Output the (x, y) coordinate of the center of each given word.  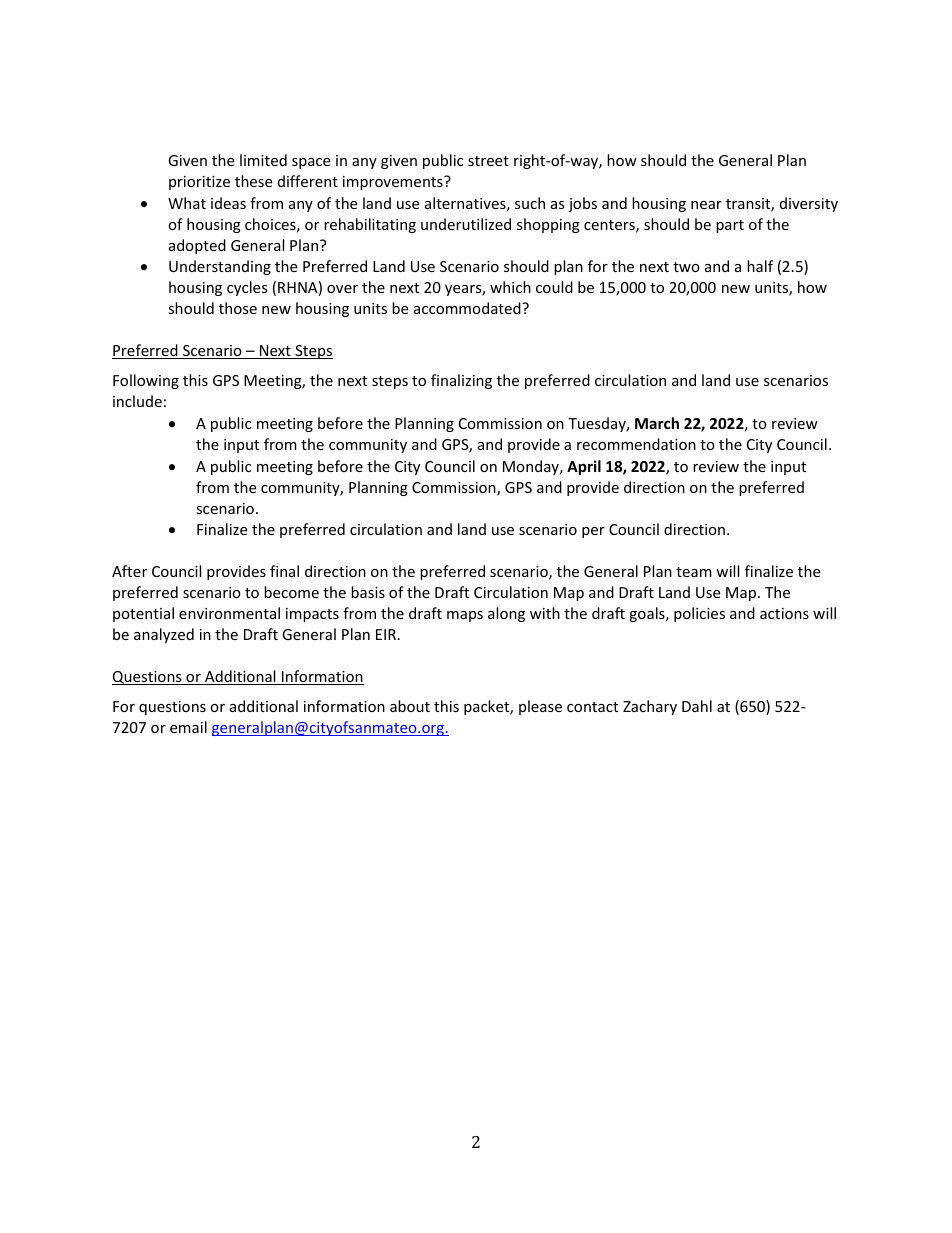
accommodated (468, 308)
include (137, 401)
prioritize (199, 183)
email (188, 727)
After (129, 571)
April (584, 467)
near (706, 205)
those (238, 308)
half (760, 266)
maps (465, 616)
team (694, 572)
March (657, 423)
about (410, 706)
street (488, 161)
